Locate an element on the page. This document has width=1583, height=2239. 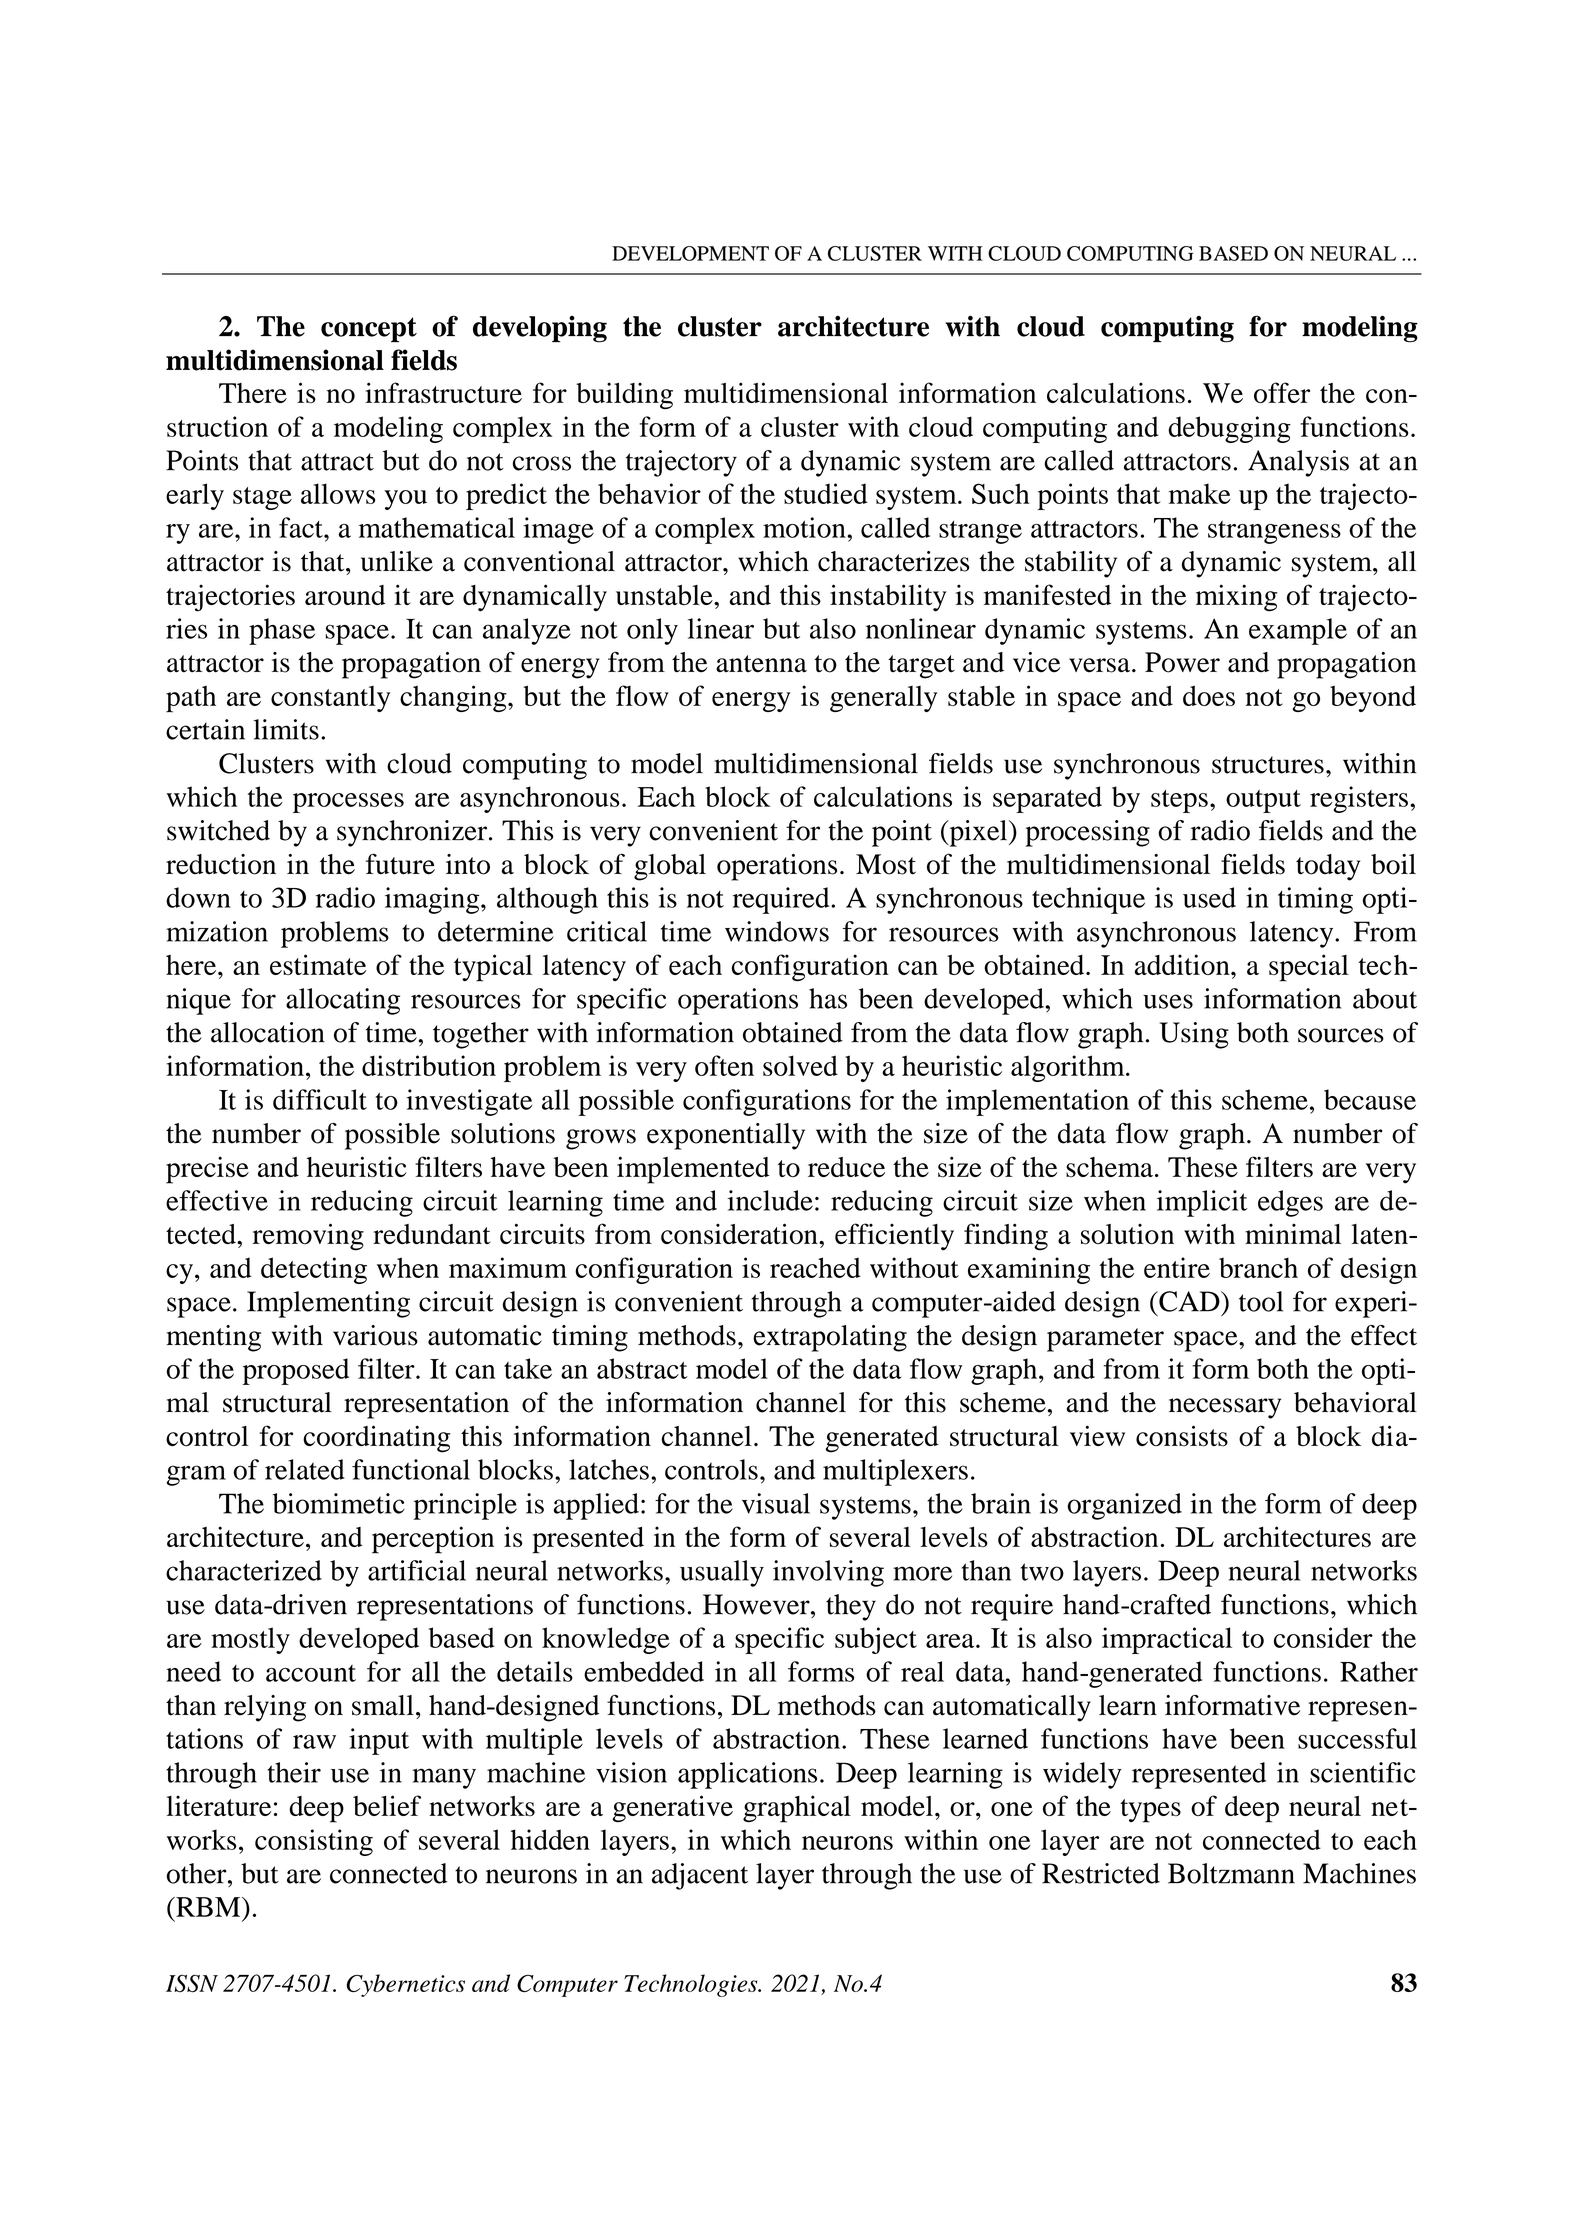
constantly is located at coordinates (330, 699).
